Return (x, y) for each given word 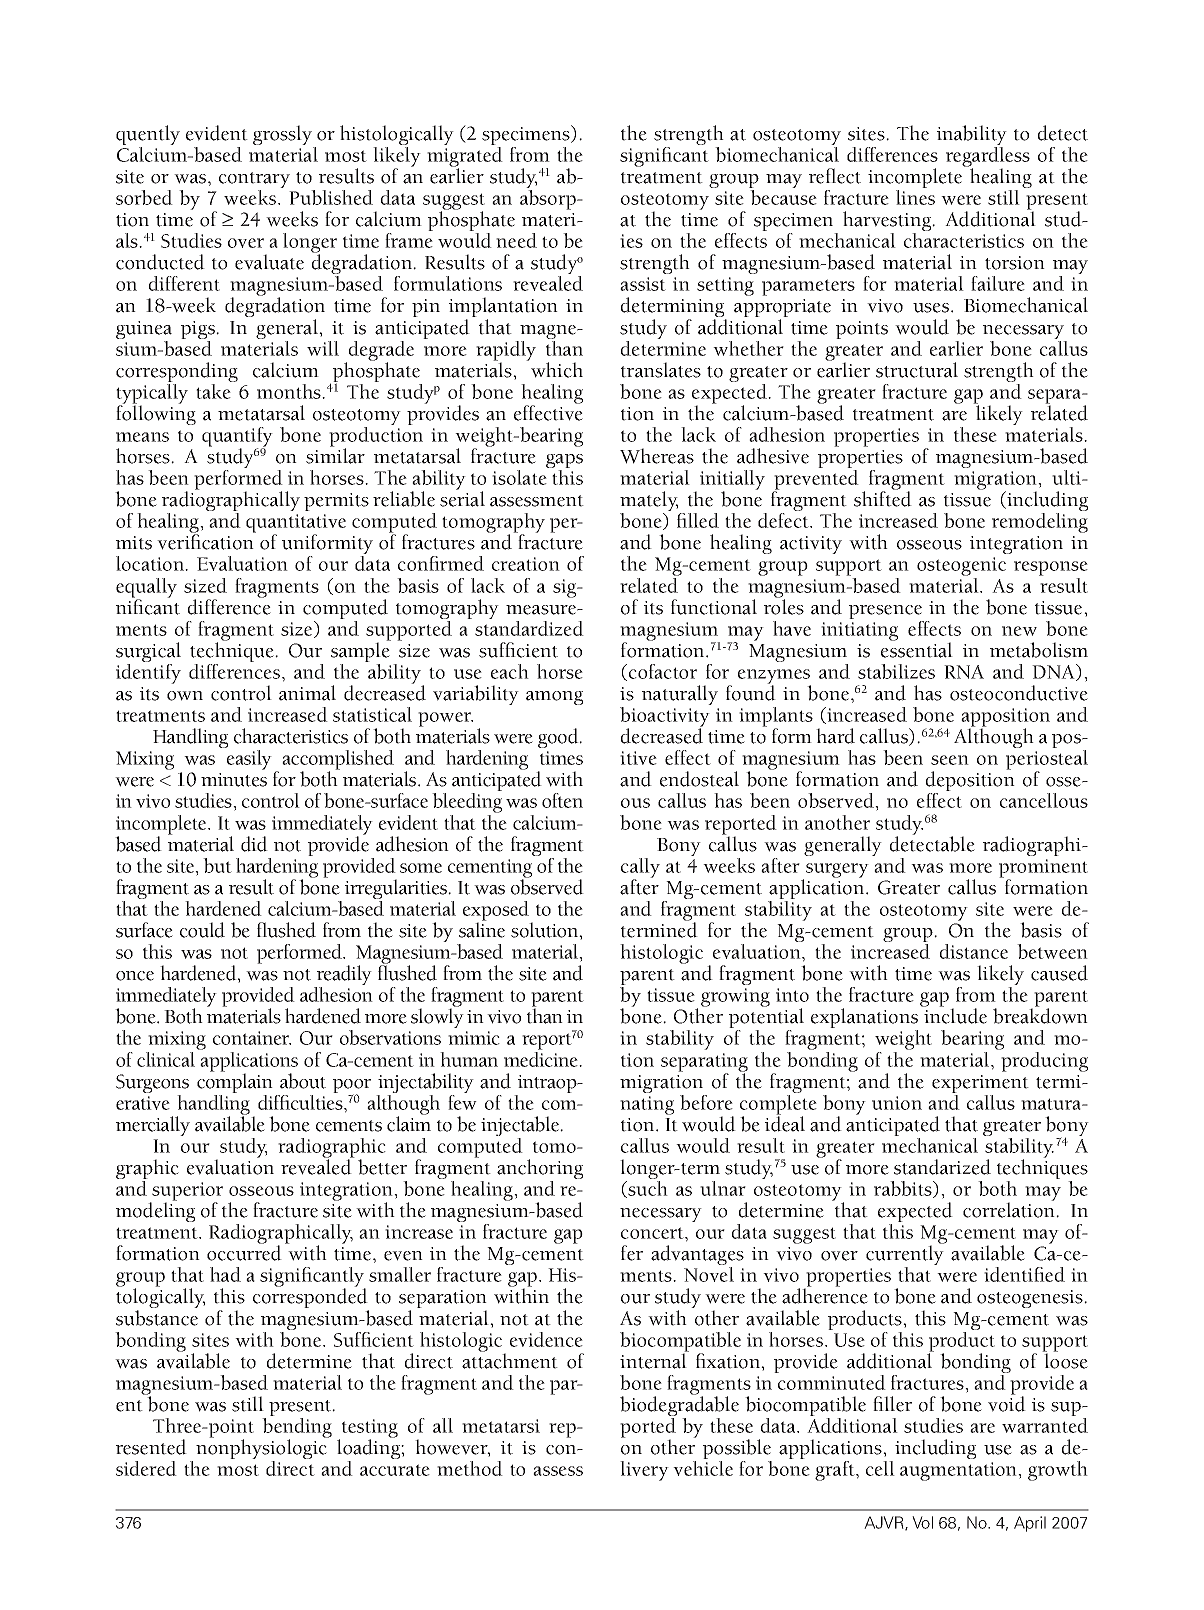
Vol (922, 1522)
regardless (988, 158)
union (897, 1103)
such (648, 1188)
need (516, 240)
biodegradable (679, 1406)
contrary (254, 181)
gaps (564, 462)
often (562, 800)
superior (187, 1192)
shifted (883, 498)
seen (950, 760)
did (254, 844)
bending (297, 1429)
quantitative (296, 525)
